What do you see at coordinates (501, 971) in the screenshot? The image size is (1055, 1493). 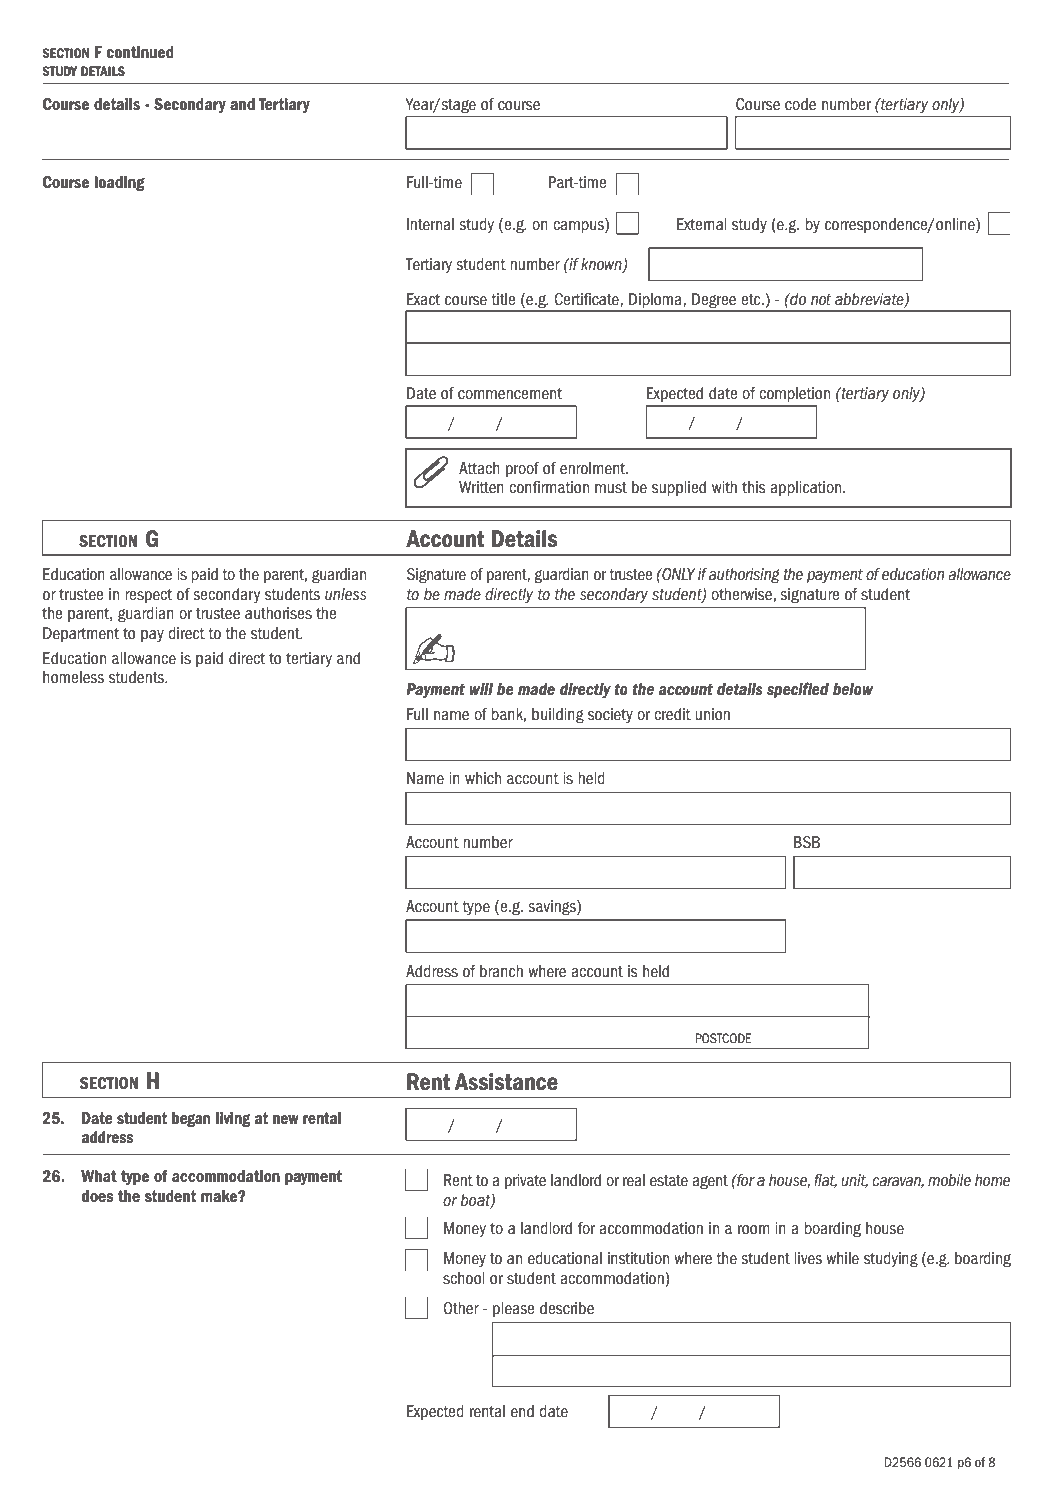 I see `branch` at bounding box center [501, 971].
